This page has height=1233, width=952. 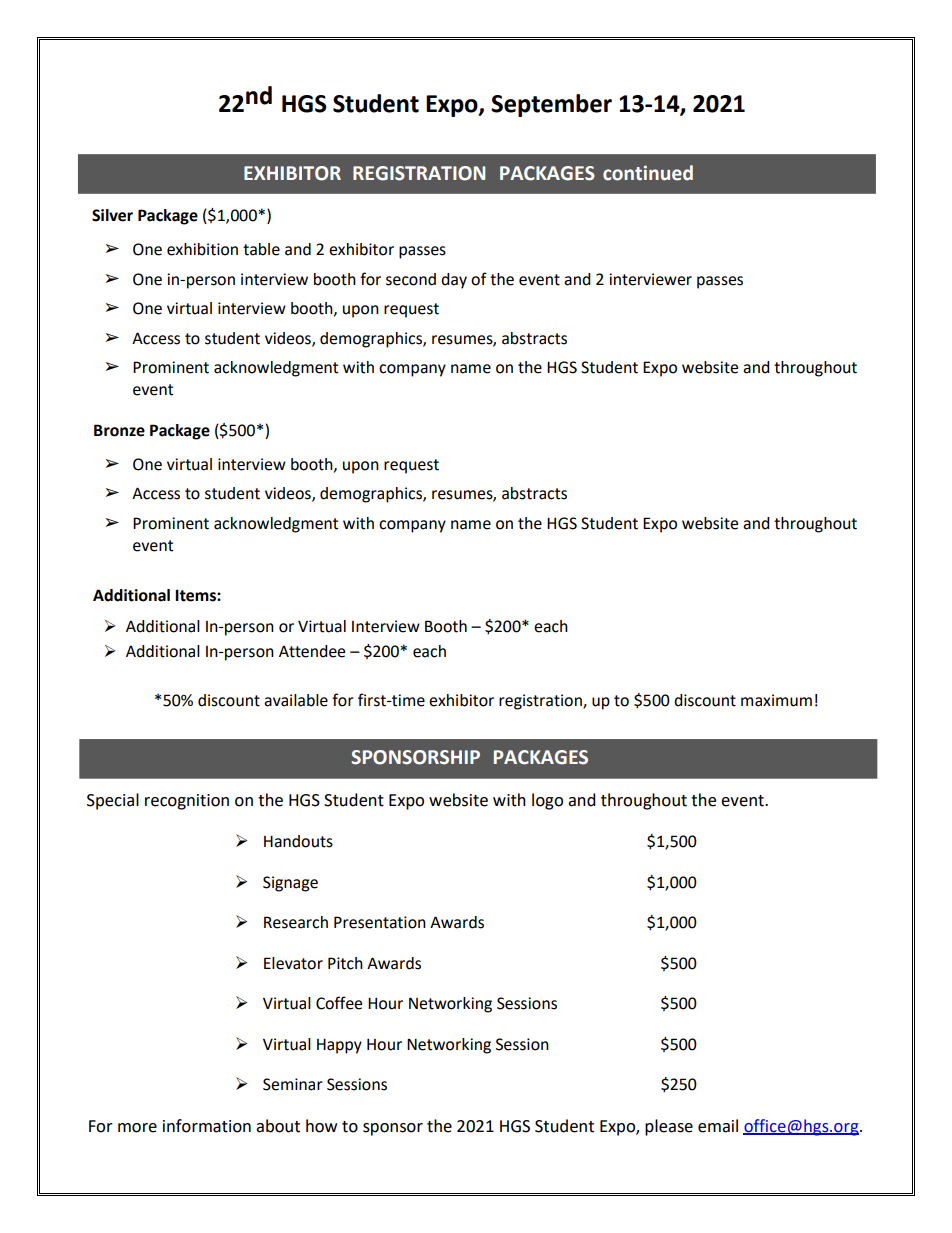 I want to click on second, so click(x=411, y=279).
